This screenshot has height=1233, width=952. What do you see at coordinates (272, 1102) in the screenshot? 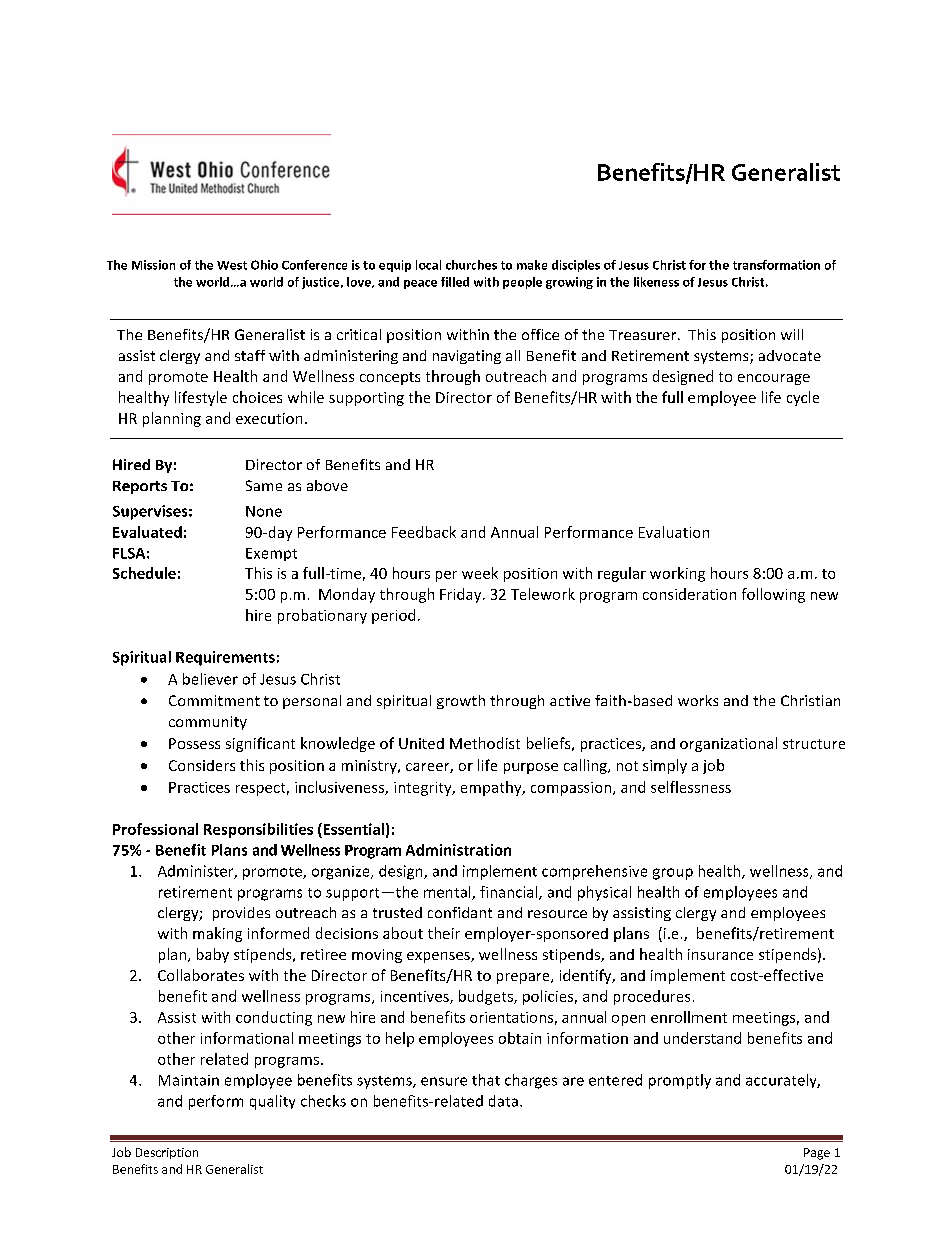
I see `quality` at bounding box center [272, 1102].
